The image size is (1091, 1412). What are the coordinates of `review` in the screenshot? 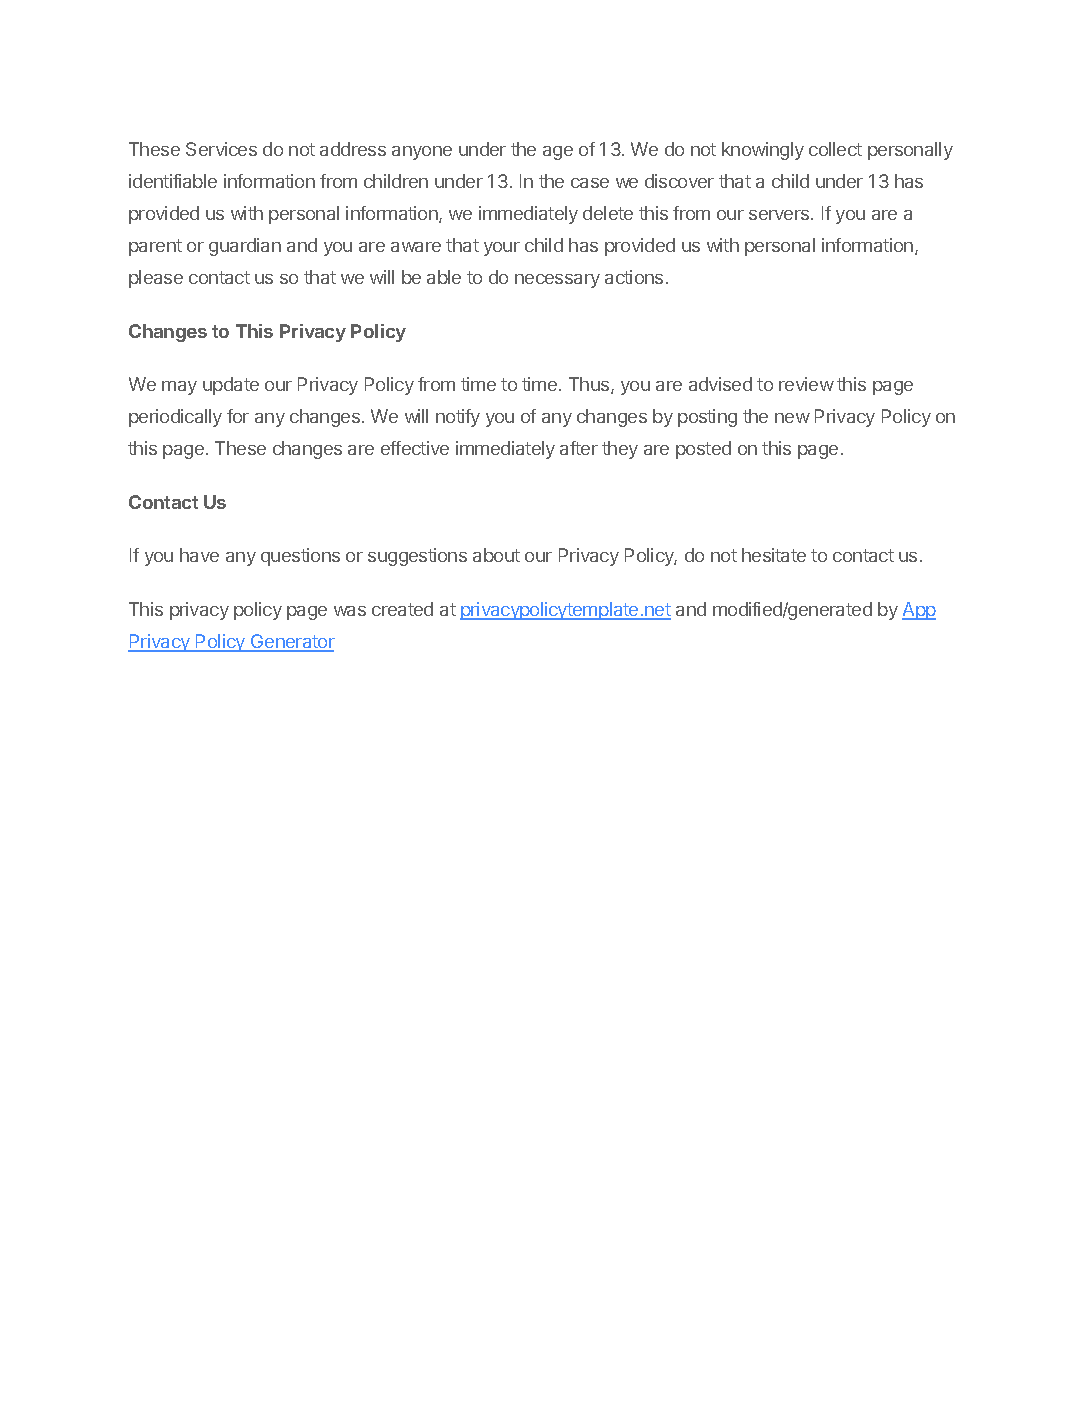 It's located at (806, 384).
